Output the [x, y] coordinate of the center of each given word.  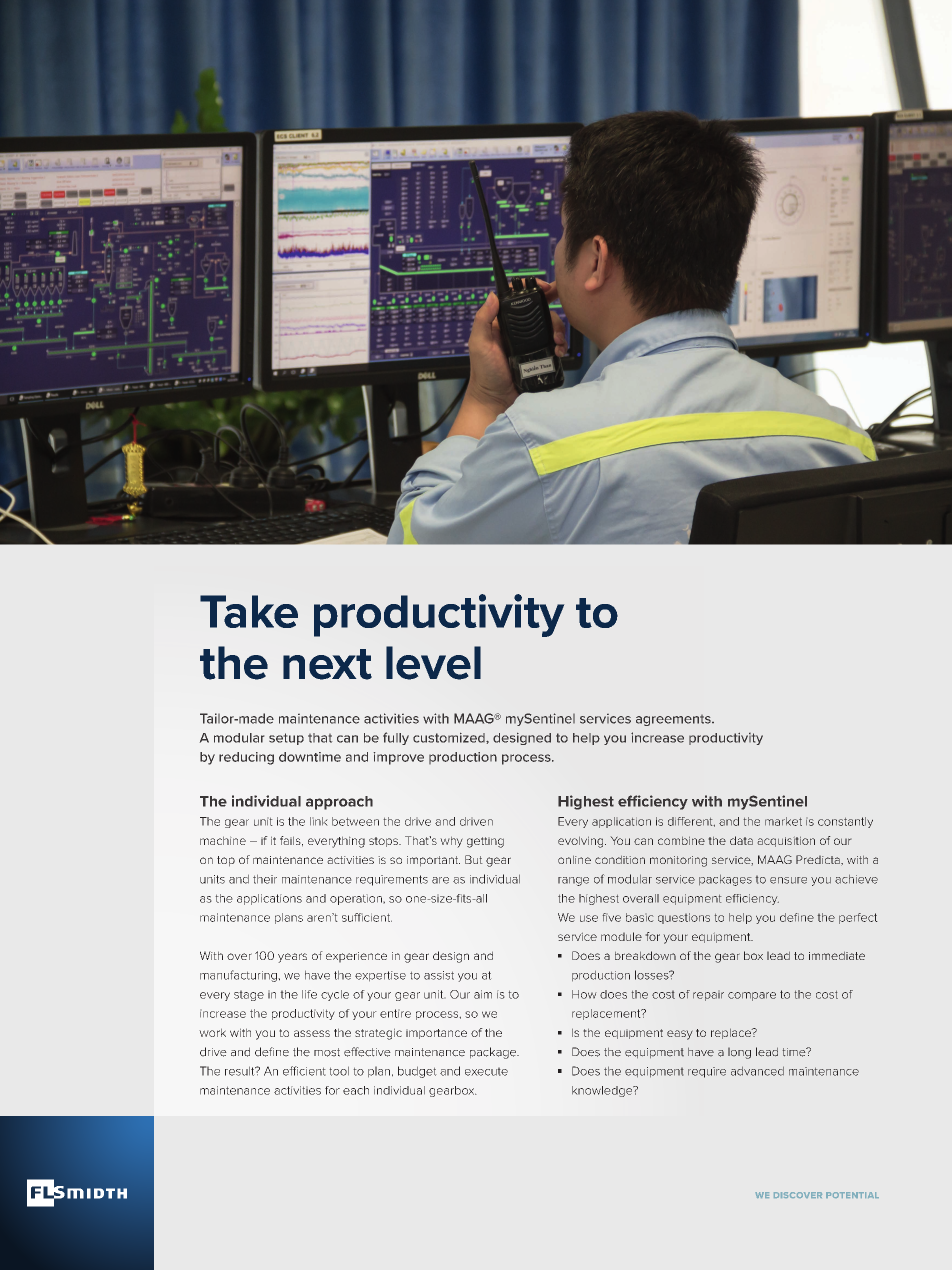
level [433, 663]
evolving [582, 842]
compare [752, 996]
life [309, 994]
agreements [674, 720]
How [584, 994]
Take [249, 611]
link [319, 821]
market [783, 821]
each [356, 1090]
